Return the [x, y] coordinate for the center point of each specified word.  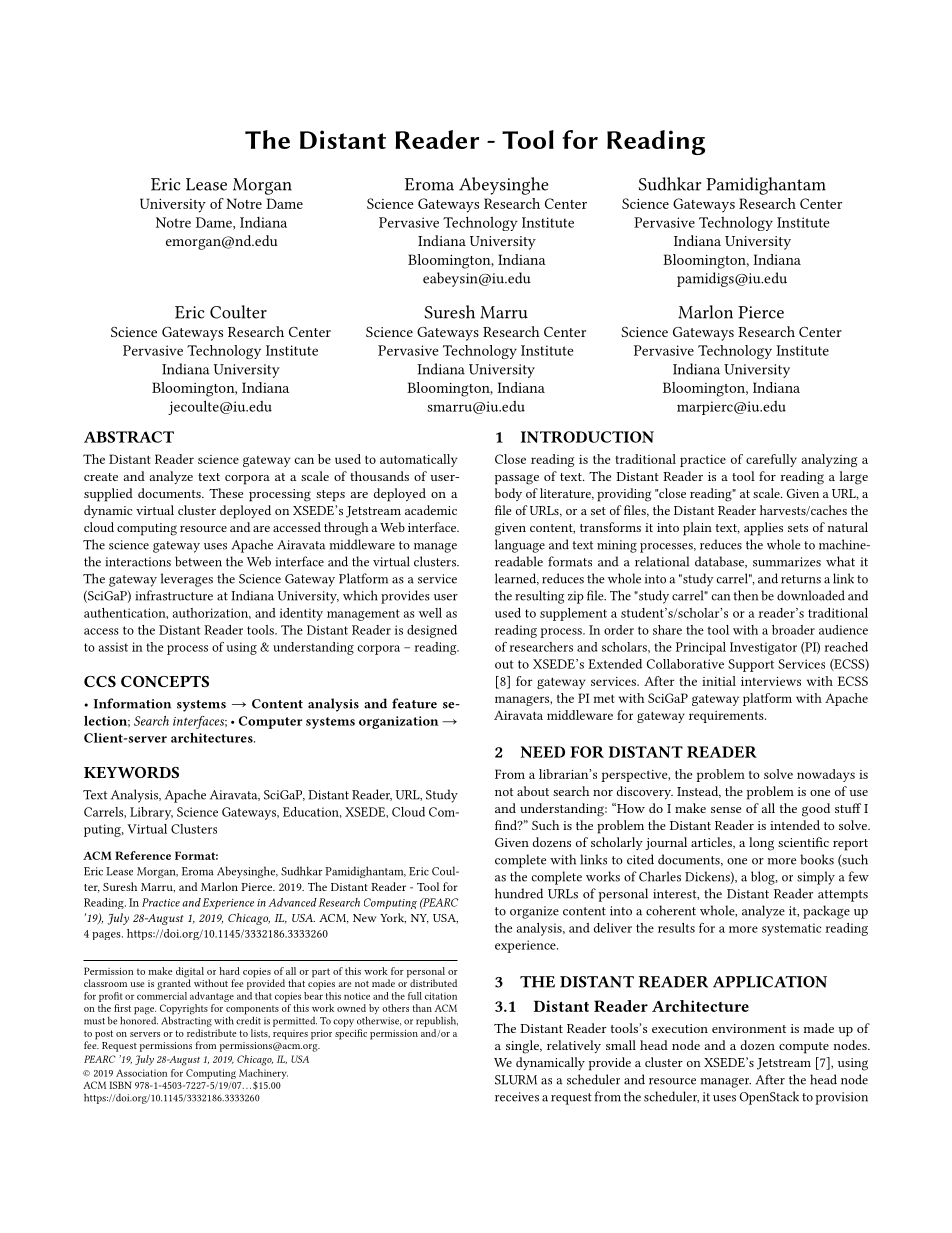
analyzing [829, 460]
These [226, 493]
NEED [543, 752]
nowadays [826, 775]
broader [793, 630]
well [430, 613]
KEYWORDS [131, 772]
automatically [418, 460]
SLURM [516, 1080]
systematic [791, 929]
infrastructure [174, 595]
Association [141, 1073]
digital [190, 973]
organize [534, 912]
